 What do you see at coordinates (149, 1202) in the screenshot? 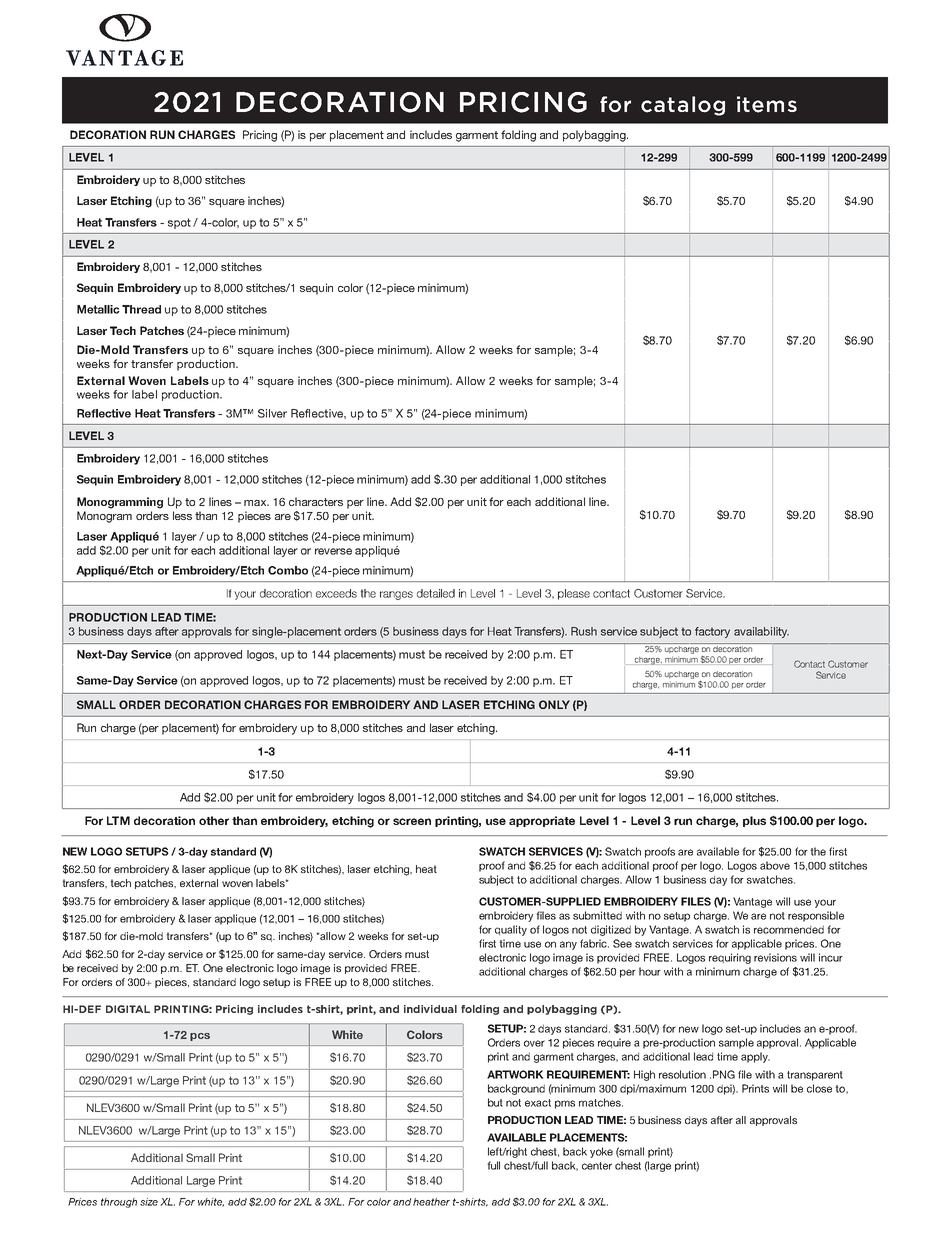
I see `size` at bounding box center [149, 1202].
